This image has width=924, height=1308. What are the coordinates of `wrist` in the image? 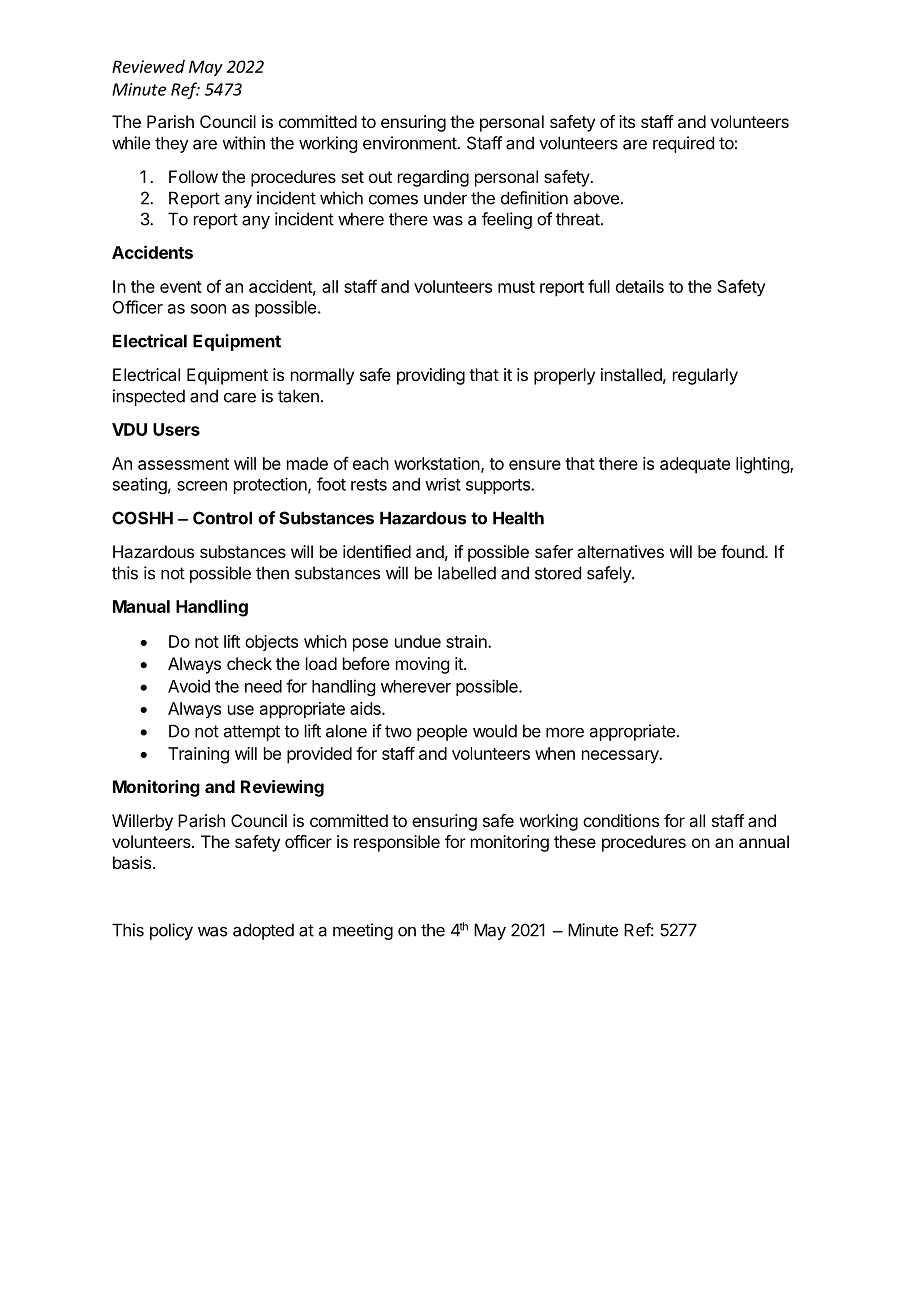 It's located at (443, 484).
